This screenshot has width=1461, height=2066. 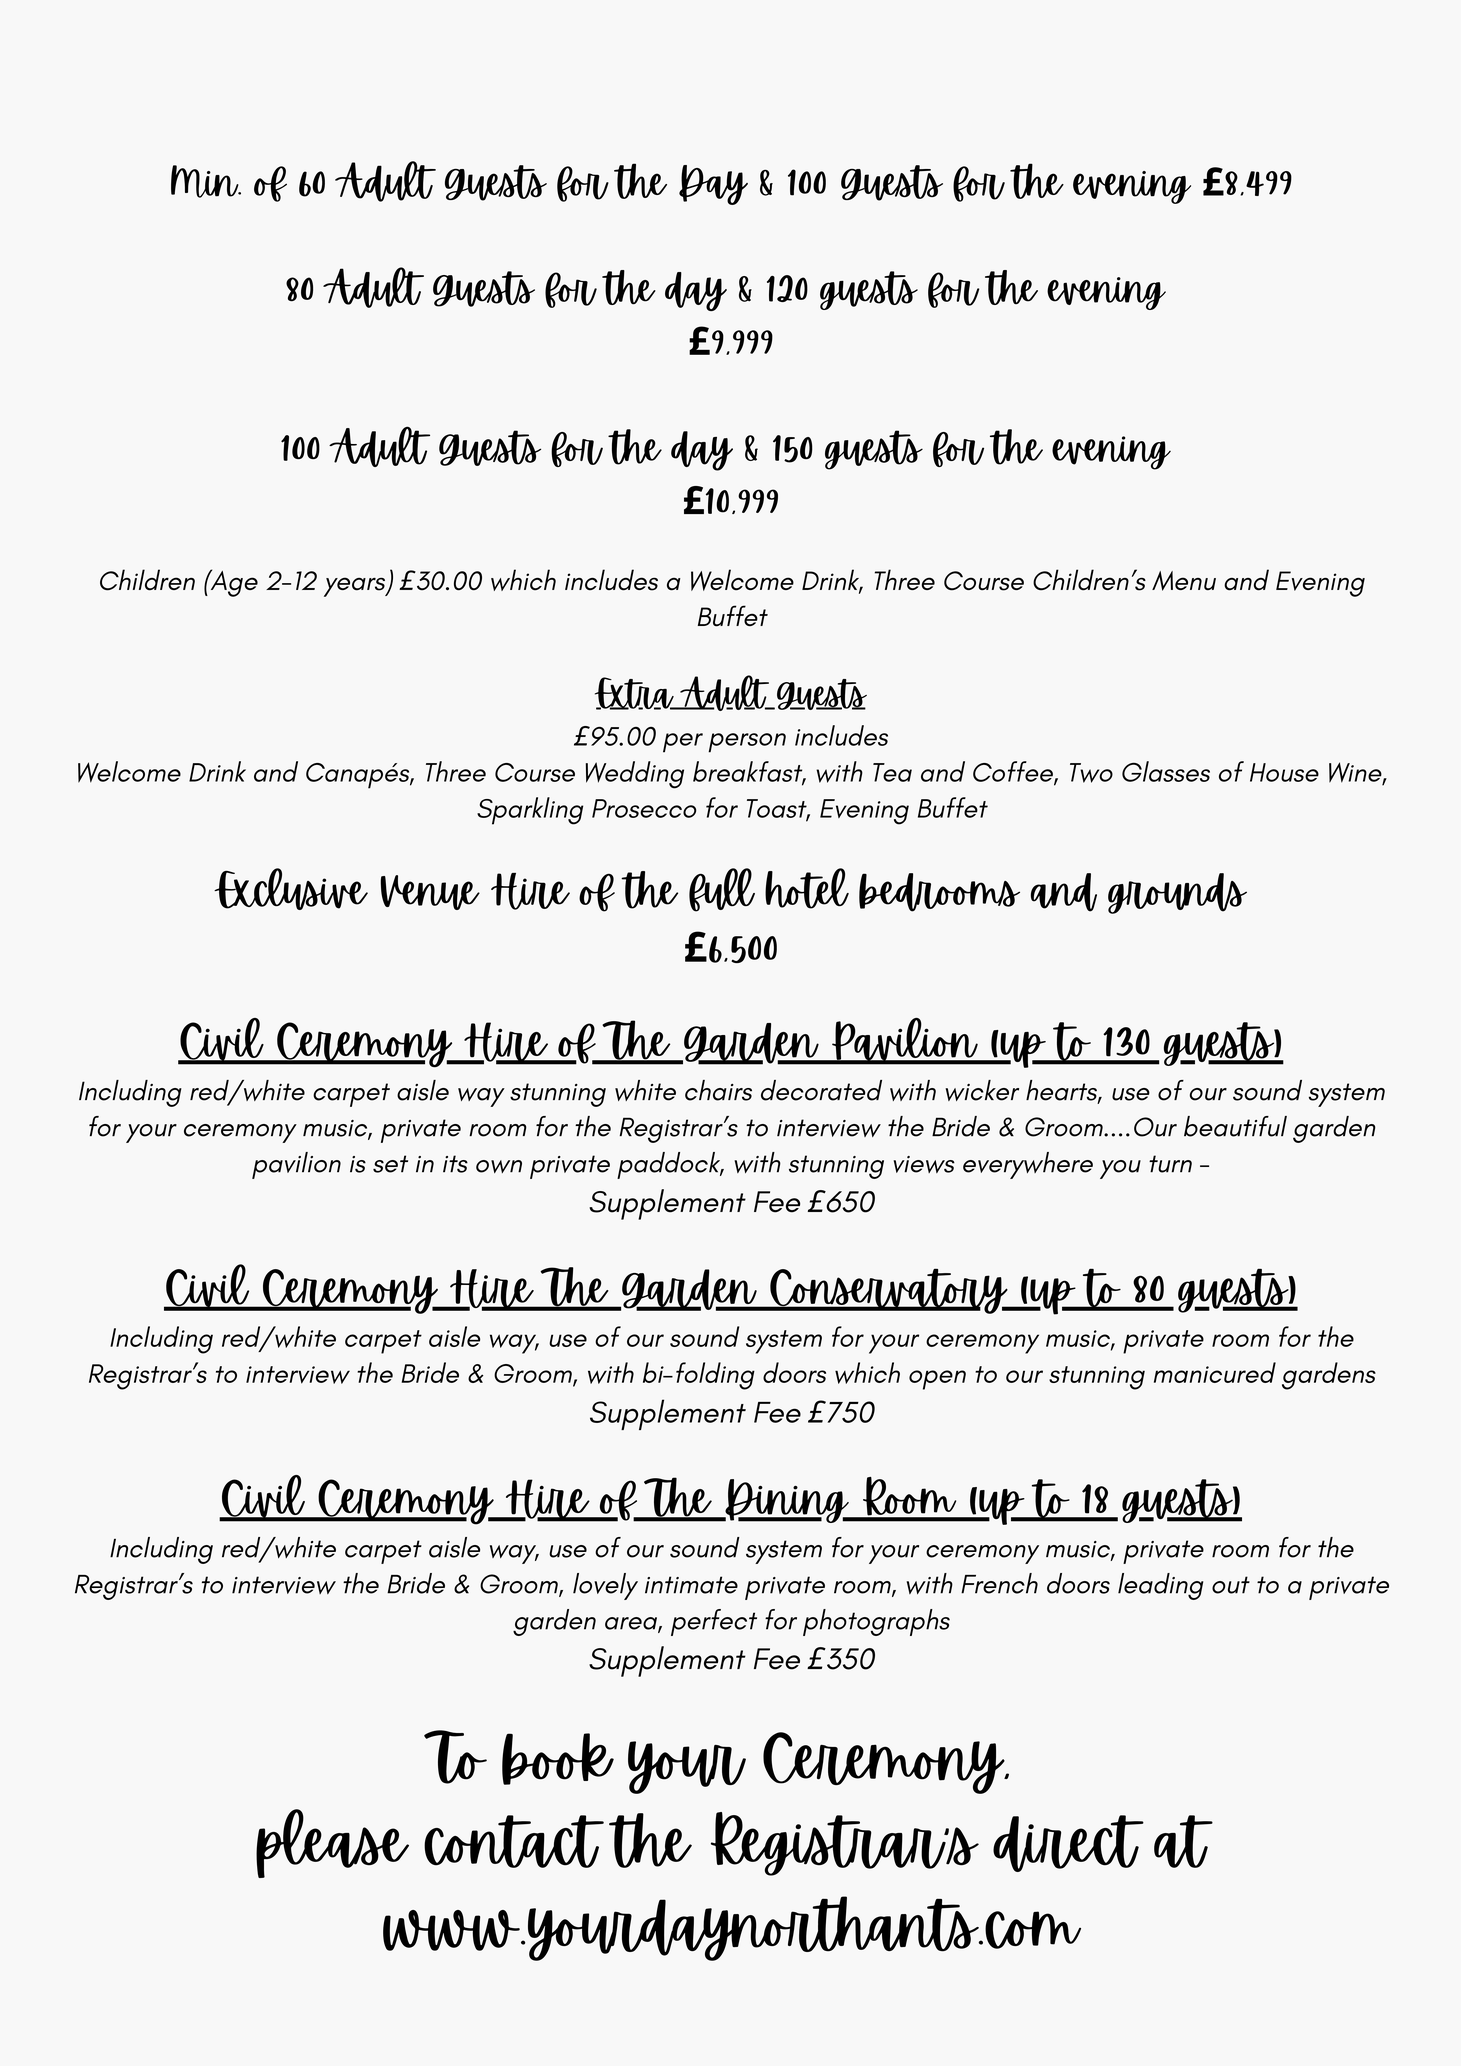 What do you see at coordinates (787, 1501) in the screenshot?
I see `Dining` at bounding box center [787, 1501].
